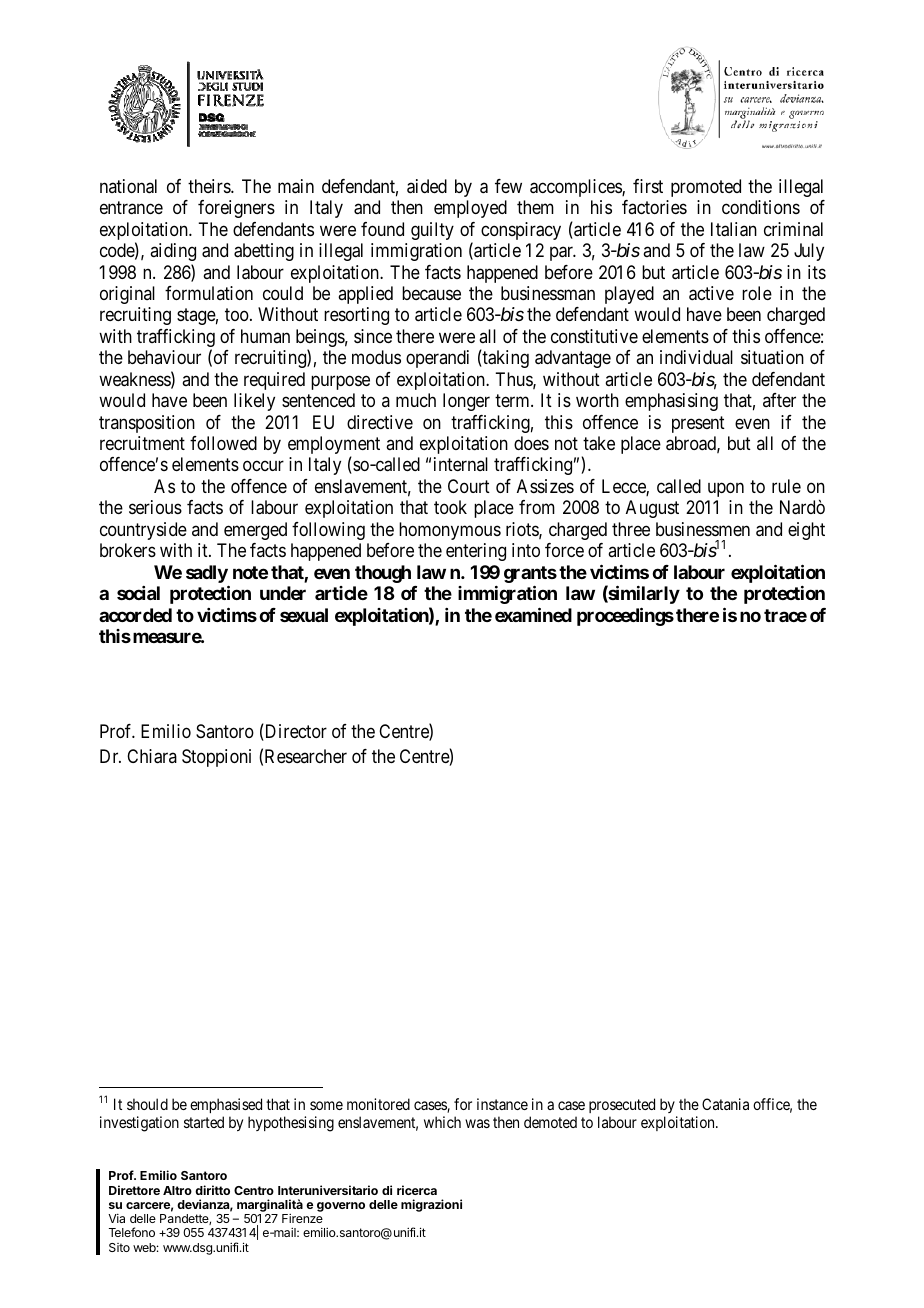 The height and width of the screenshot is (1308, 924). What do you see at coordinates (207, 575) in the screenshot?
I see `sadly` at bounding box center [207, 575].
